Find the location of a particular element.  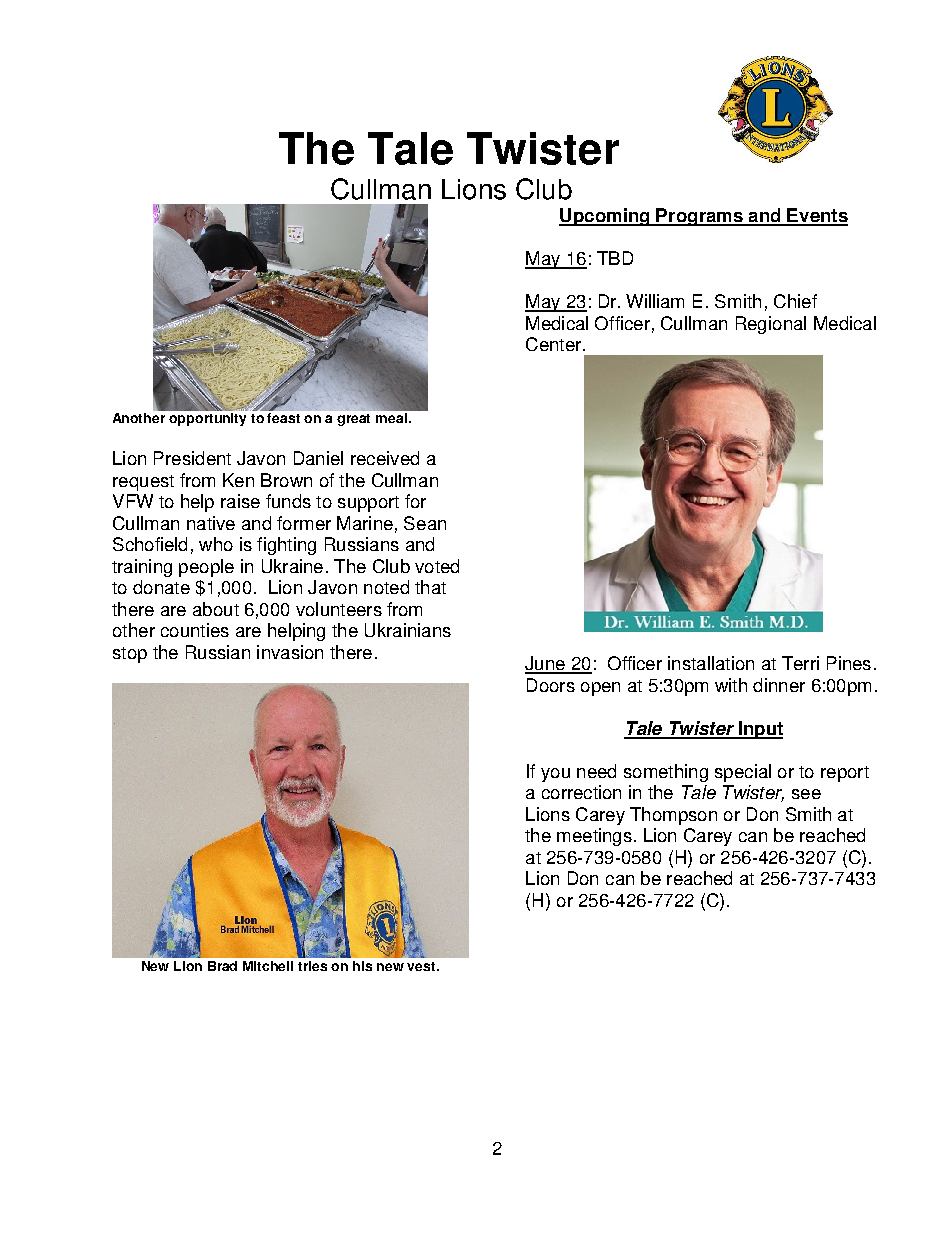

Events is located at coordinates (817, 216).
